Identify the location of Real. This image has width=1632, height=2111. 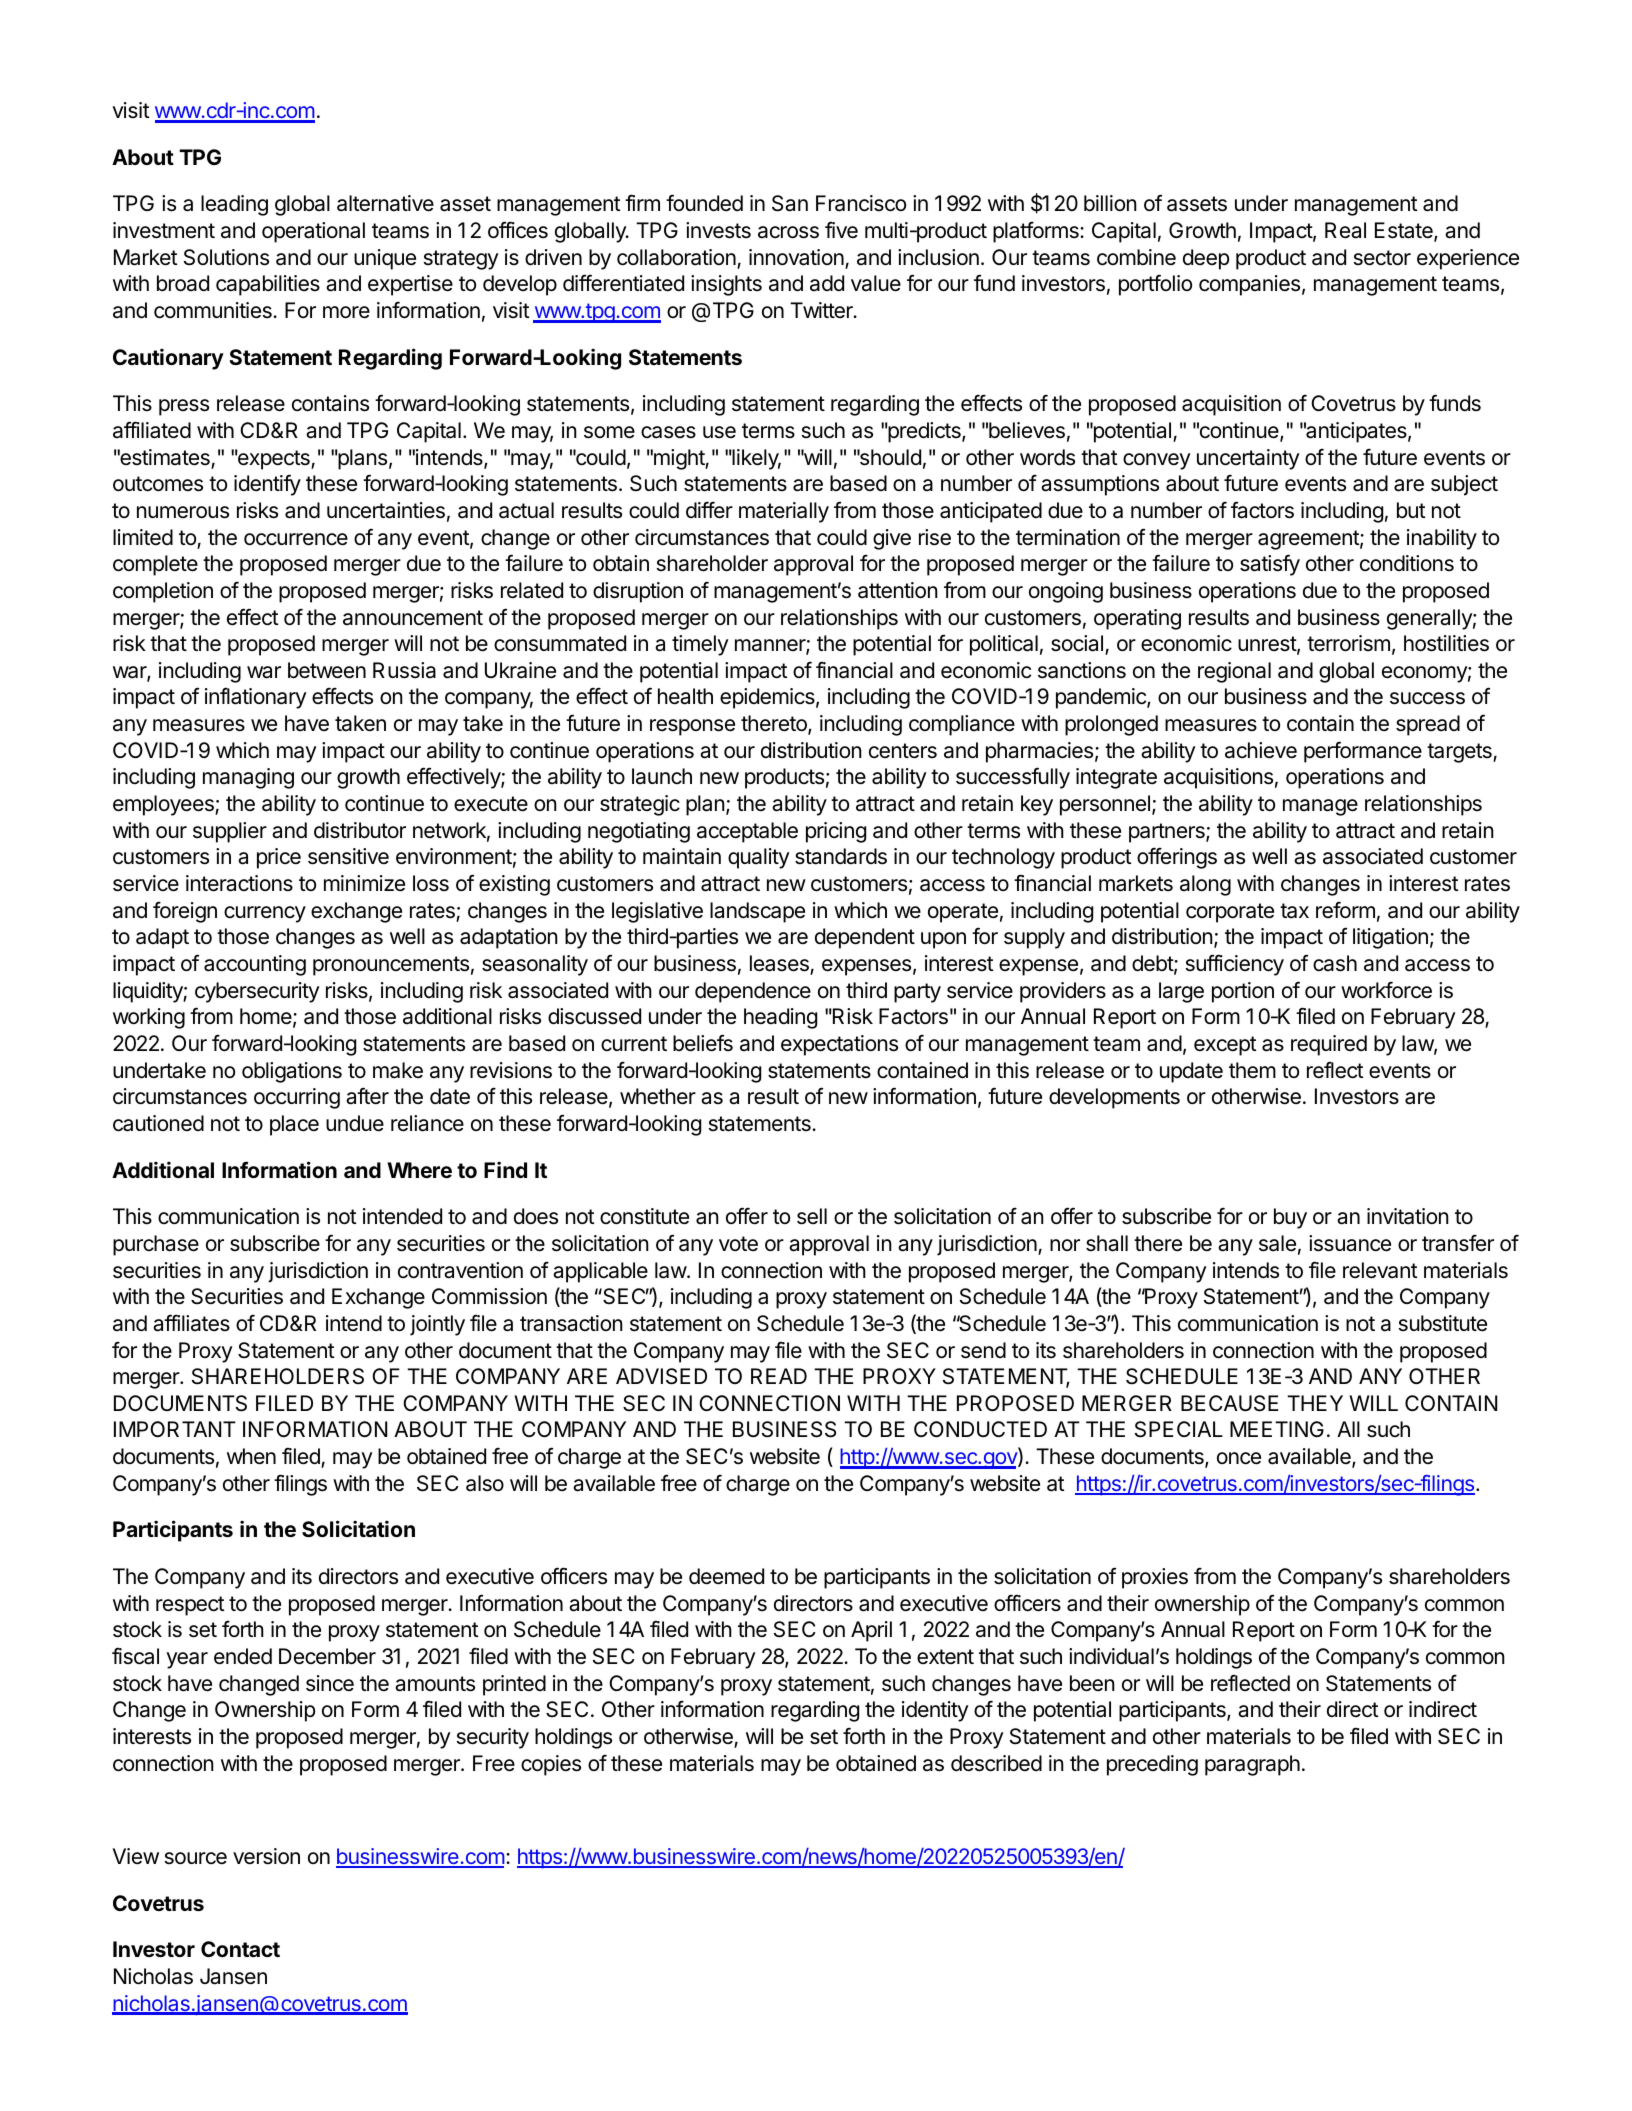
(1345, 230).
